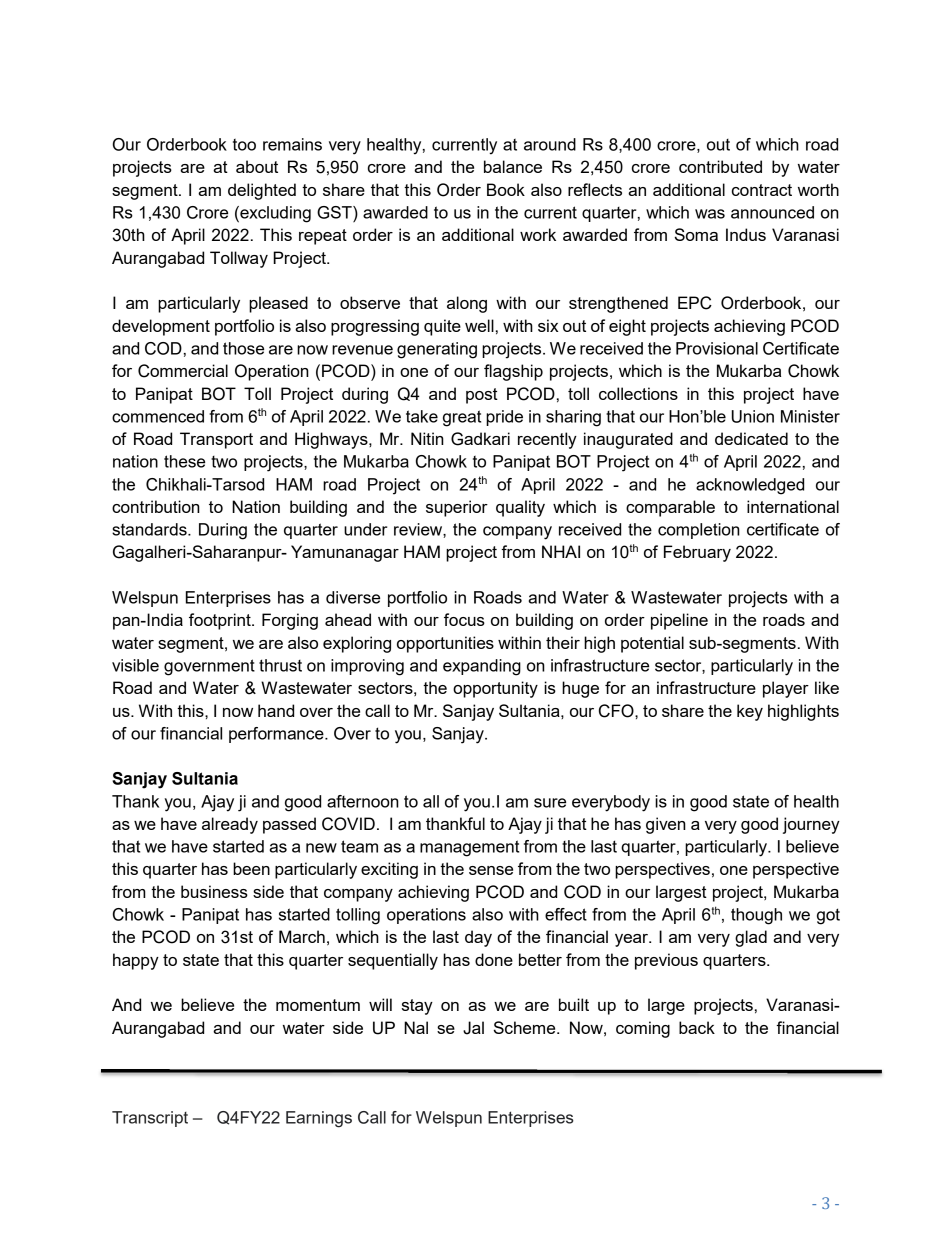 The height and width of the page is (1233, 952). I want to click on pipeline, so click(679, 621).
